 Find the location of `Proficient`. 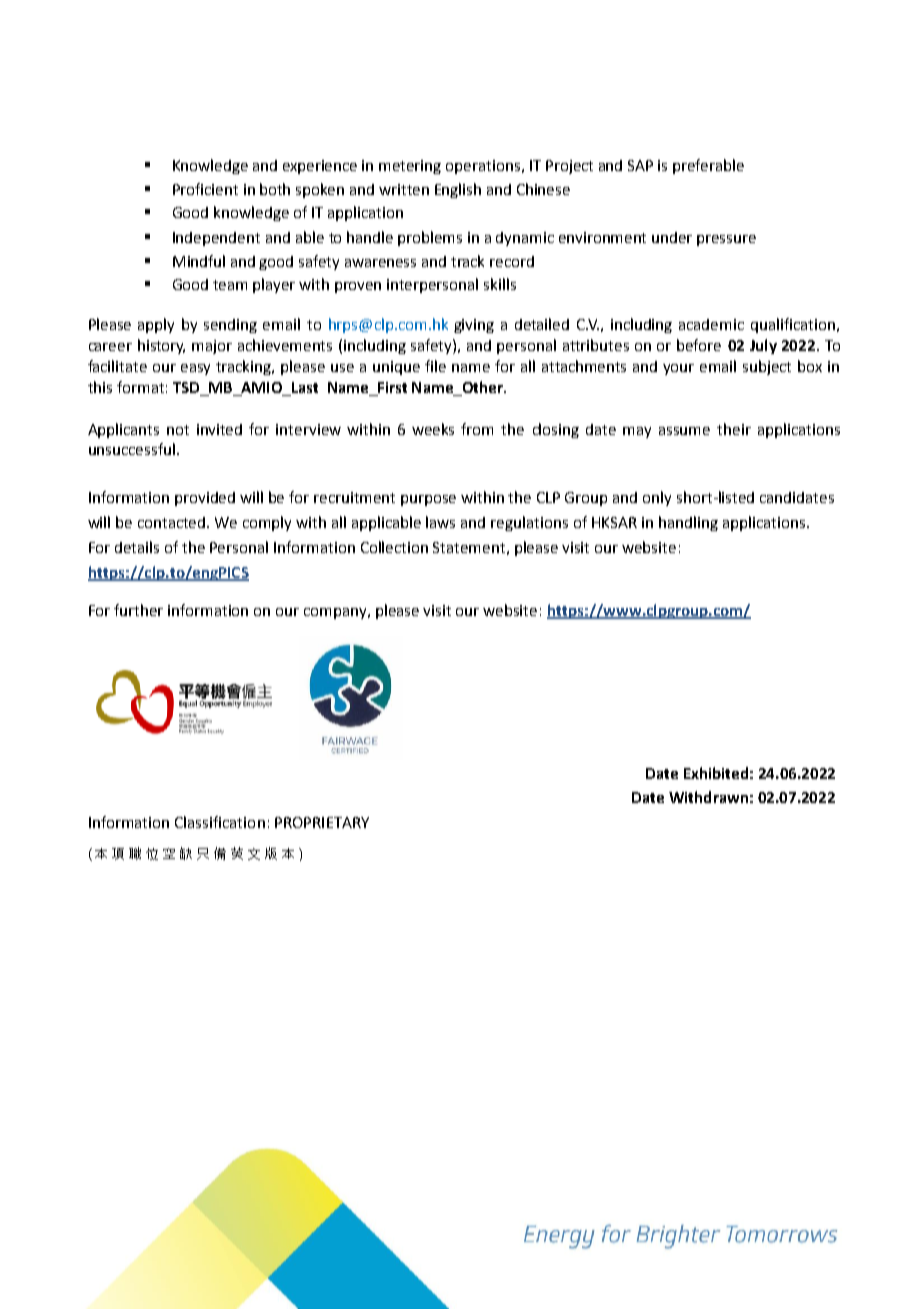

Proficient is located at coordinates (205, 189).
